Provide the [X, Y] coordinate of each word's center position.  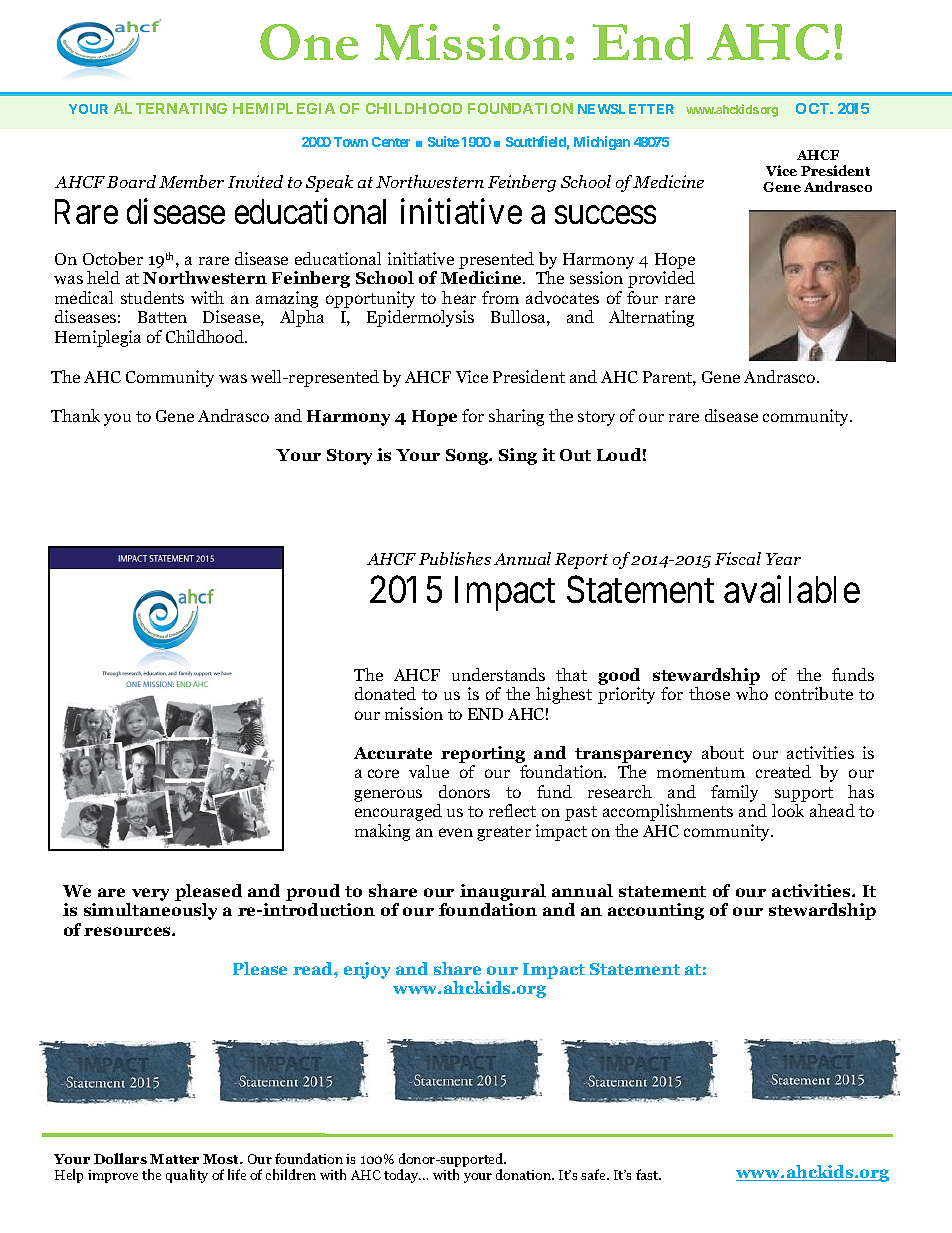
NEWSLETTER [626, 109]
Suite [443, 141]
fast [648, 1174]
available [792, 589]
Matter [174, 1159]
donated [385, 693]
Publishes [455, 558]
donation [525, 1174]
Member [191, 181]
